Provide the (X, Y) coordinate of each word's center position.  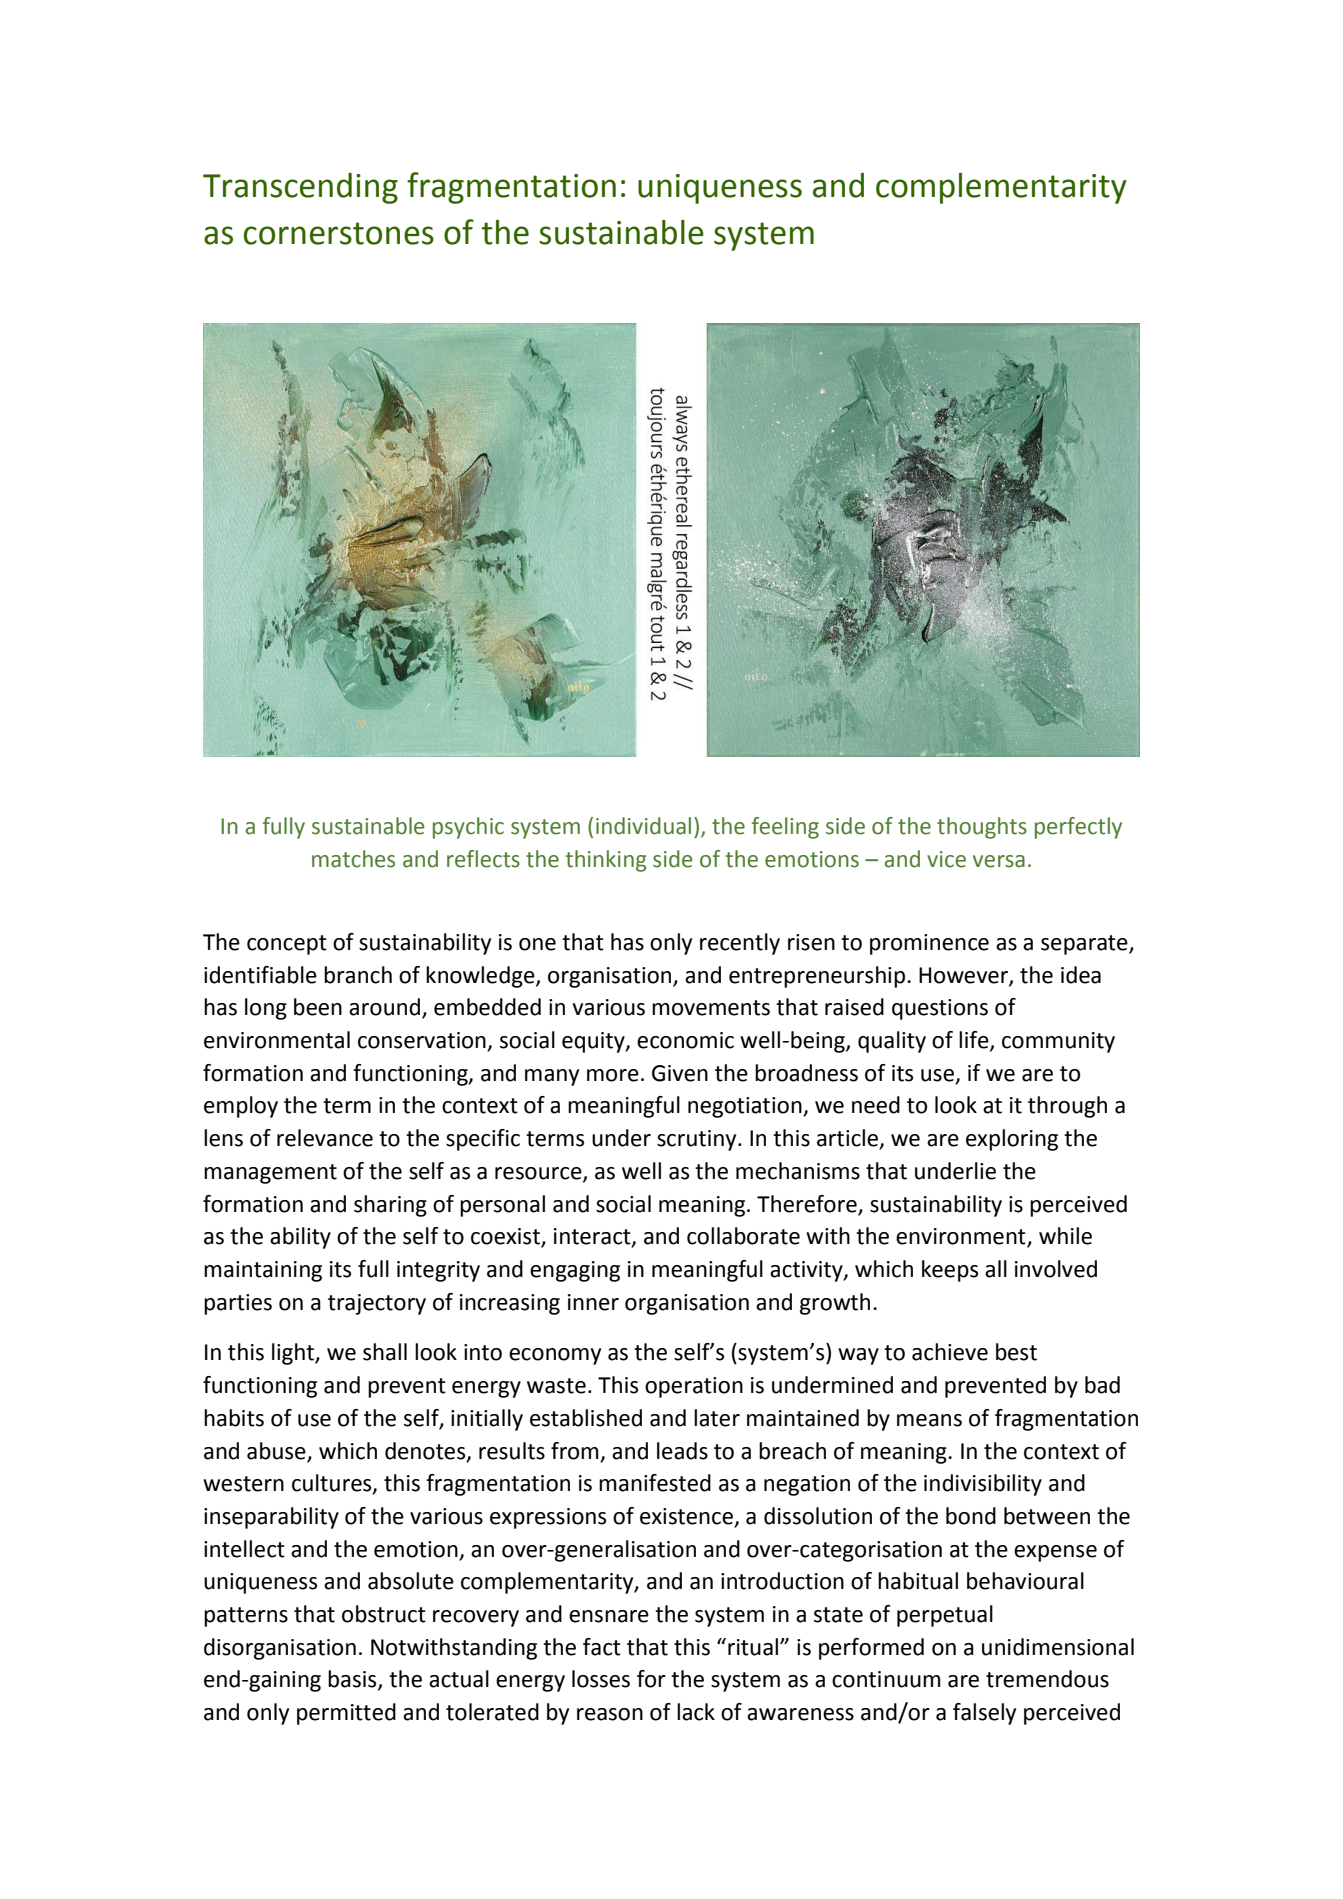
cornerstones (339, 233)
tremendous (1047, 1679)
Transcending (300, 188)
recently (740, 944)
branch (358, 975)
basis (353, 1680)
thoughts (982, 828)
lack (696, 1712)
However (964, 976)
